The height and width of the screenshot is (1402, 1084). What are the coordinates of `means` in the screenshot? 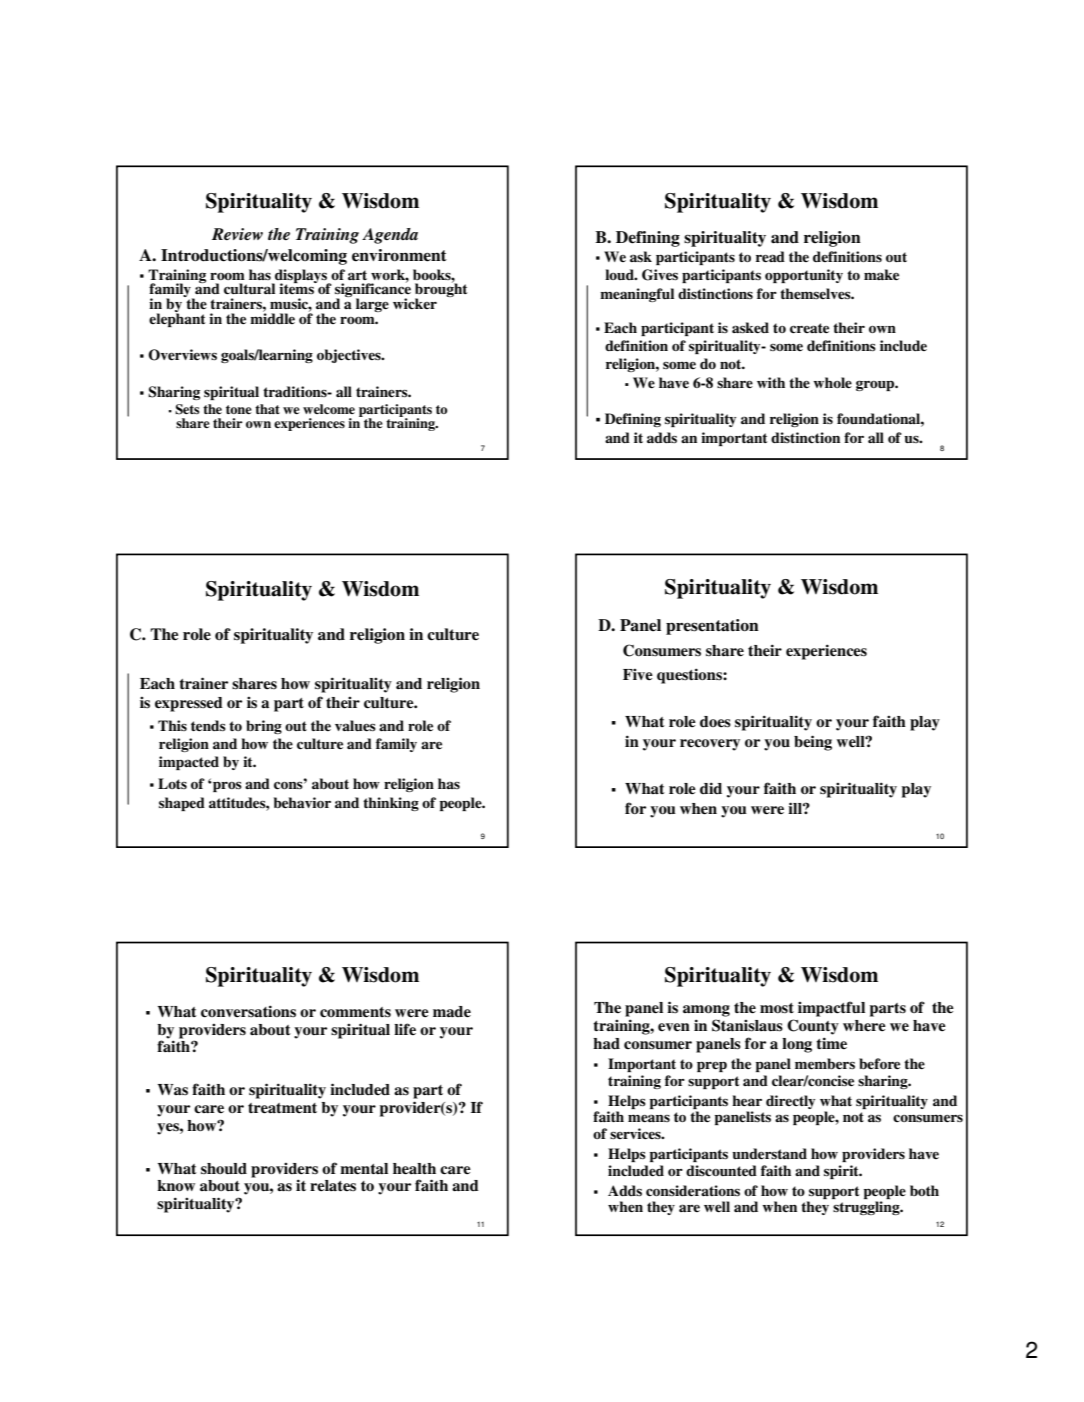 It's located at (649, 1118).
